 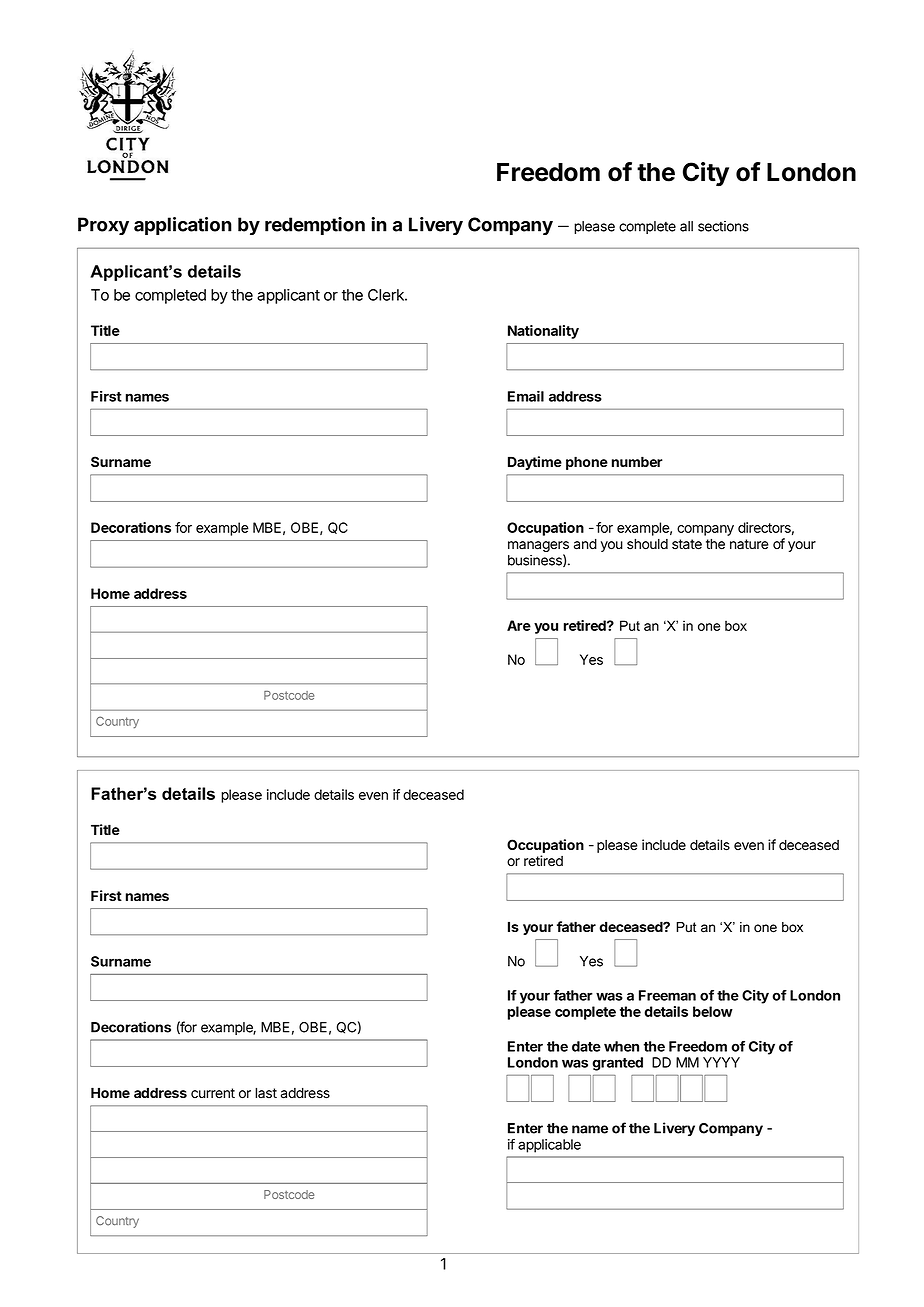 What do you see at coordinates (713, 1011) in the image?
I see `below` at bounding box center [713, 1011].
